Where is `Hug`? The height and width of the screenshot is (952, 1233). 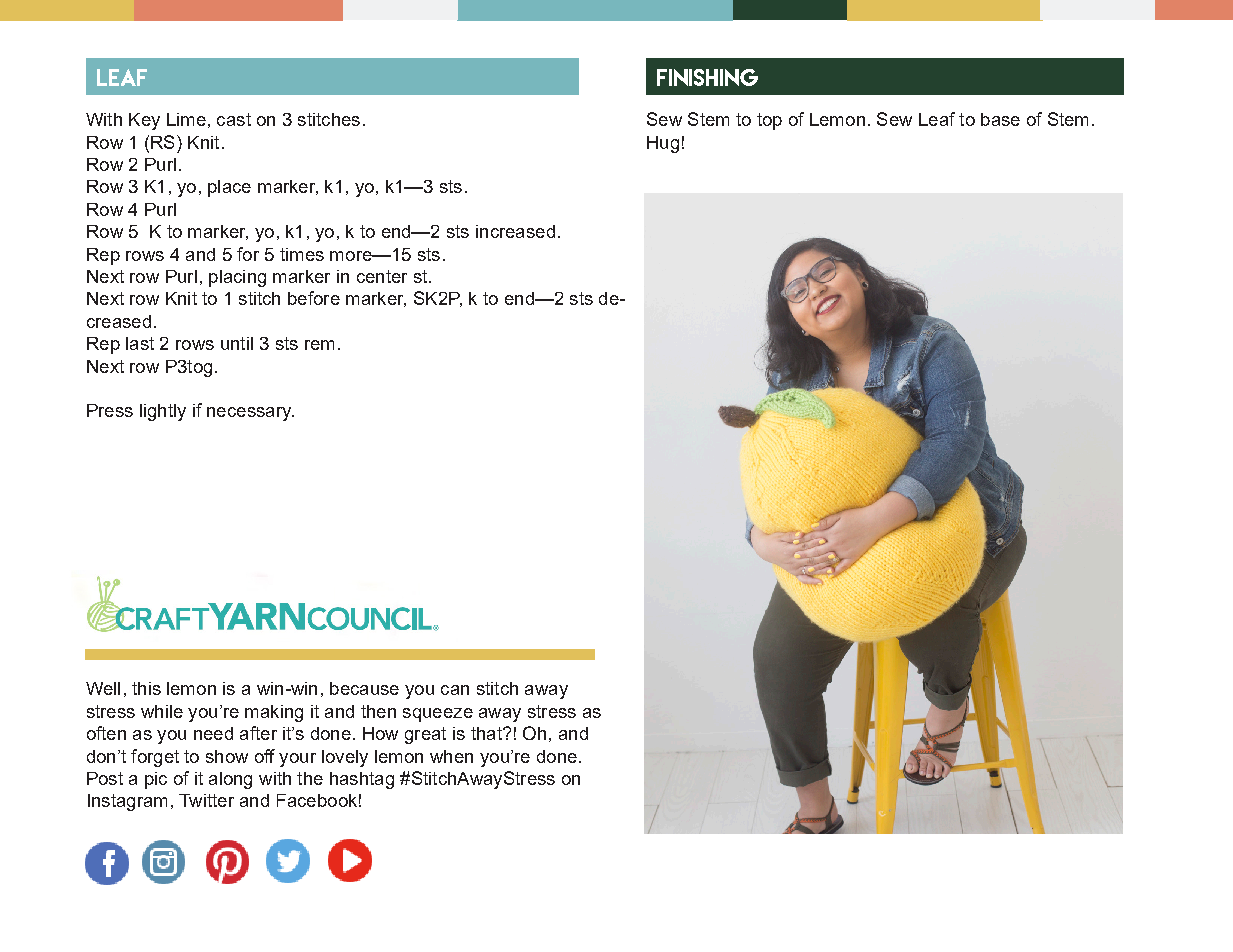 Hug is located at coordinates (663, 144).
